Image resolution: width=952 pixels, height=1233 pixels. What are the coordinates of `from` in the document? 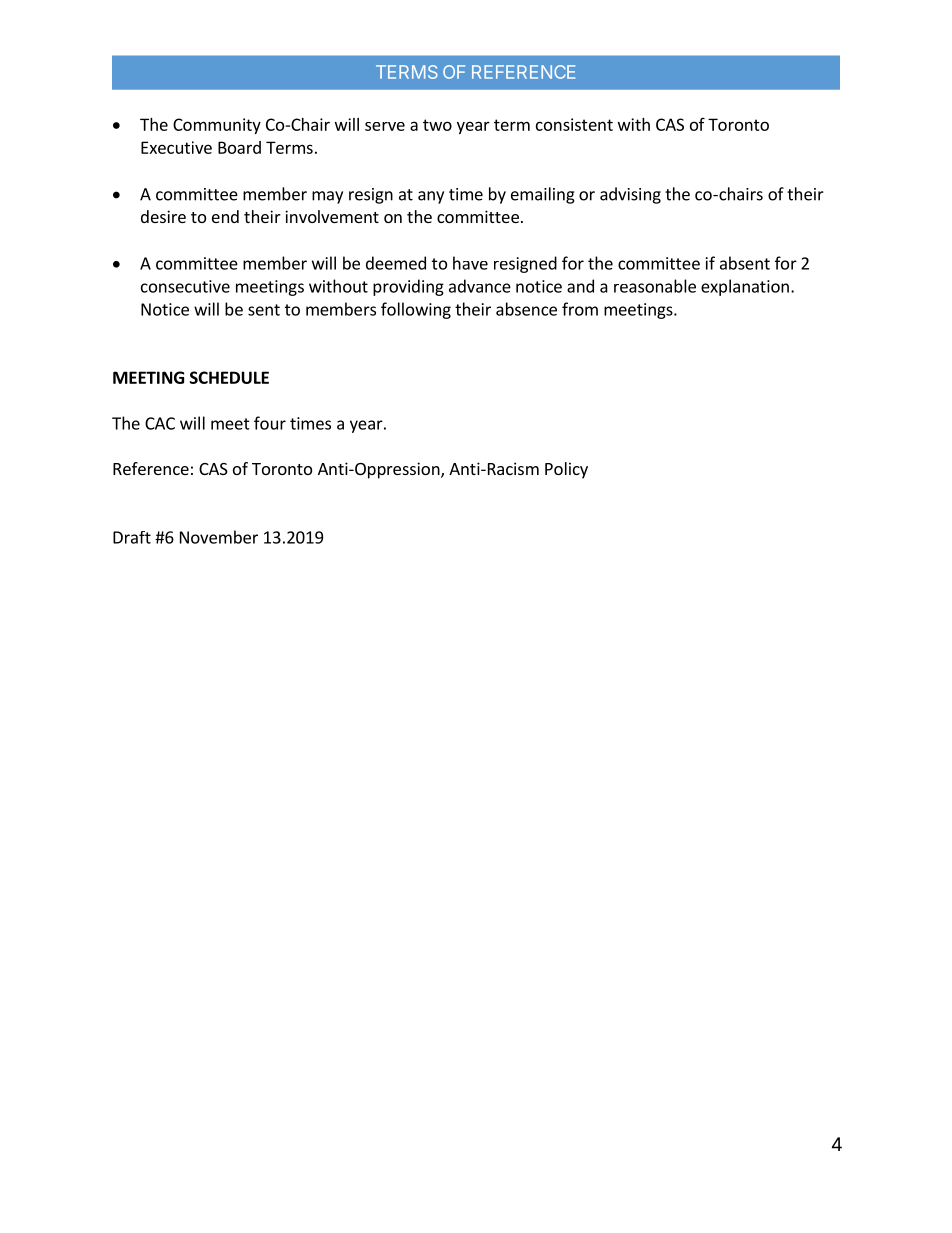 It's located at (580, 309).
